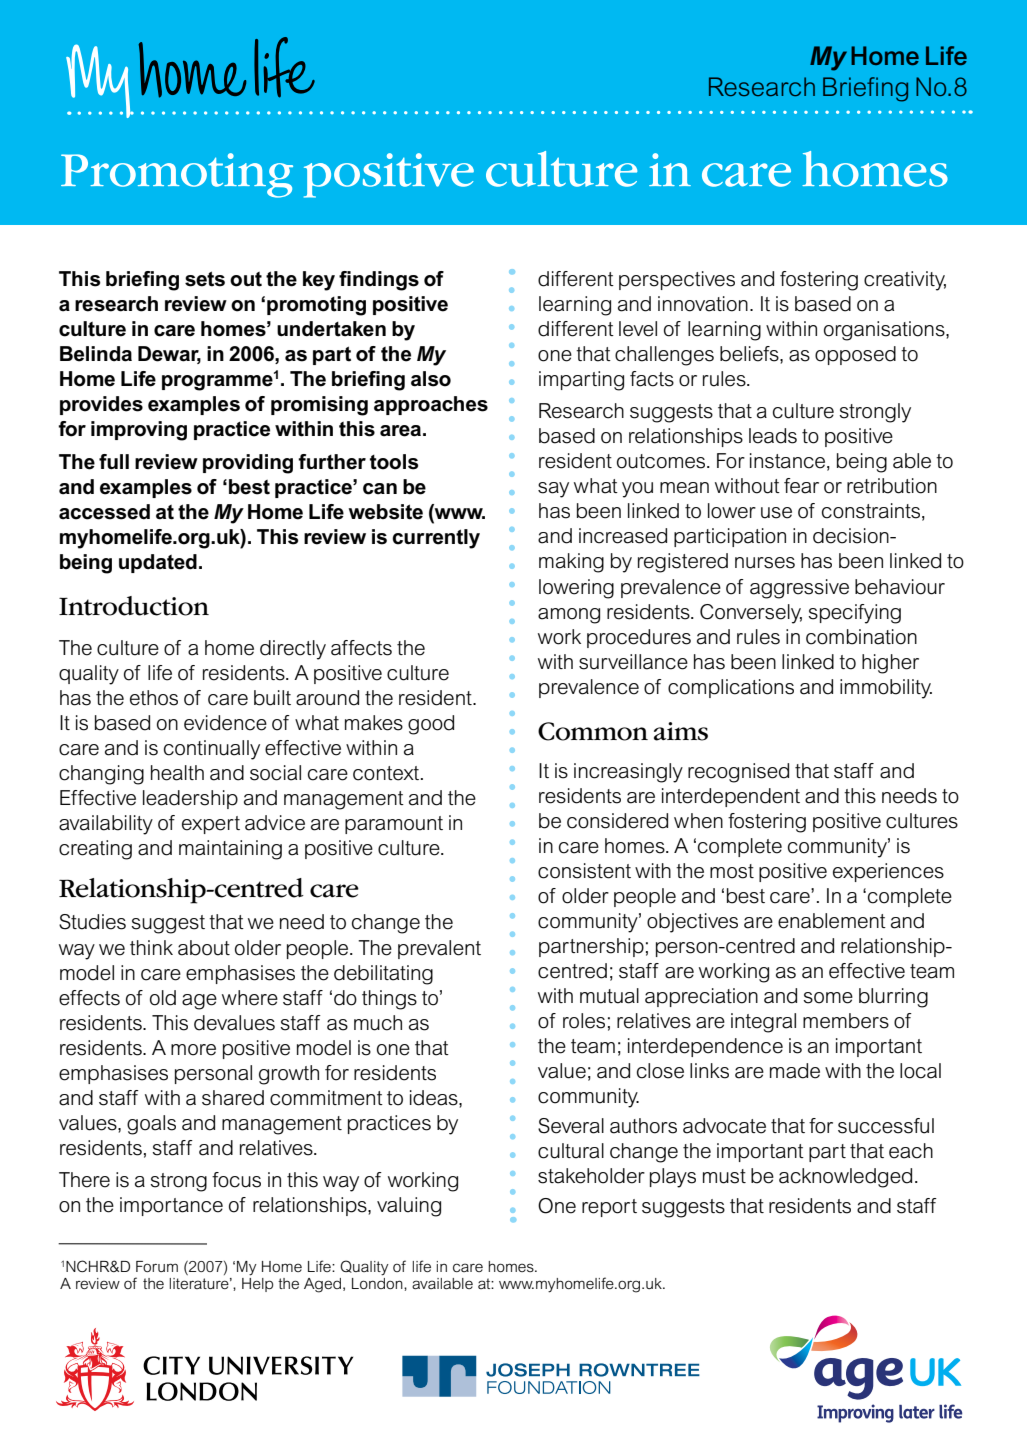 Image resolution: width=1027 pixels, height=1453 pixels. Describe the element at coordinates (738, 773) in the document. I see `recognised` at that location.
